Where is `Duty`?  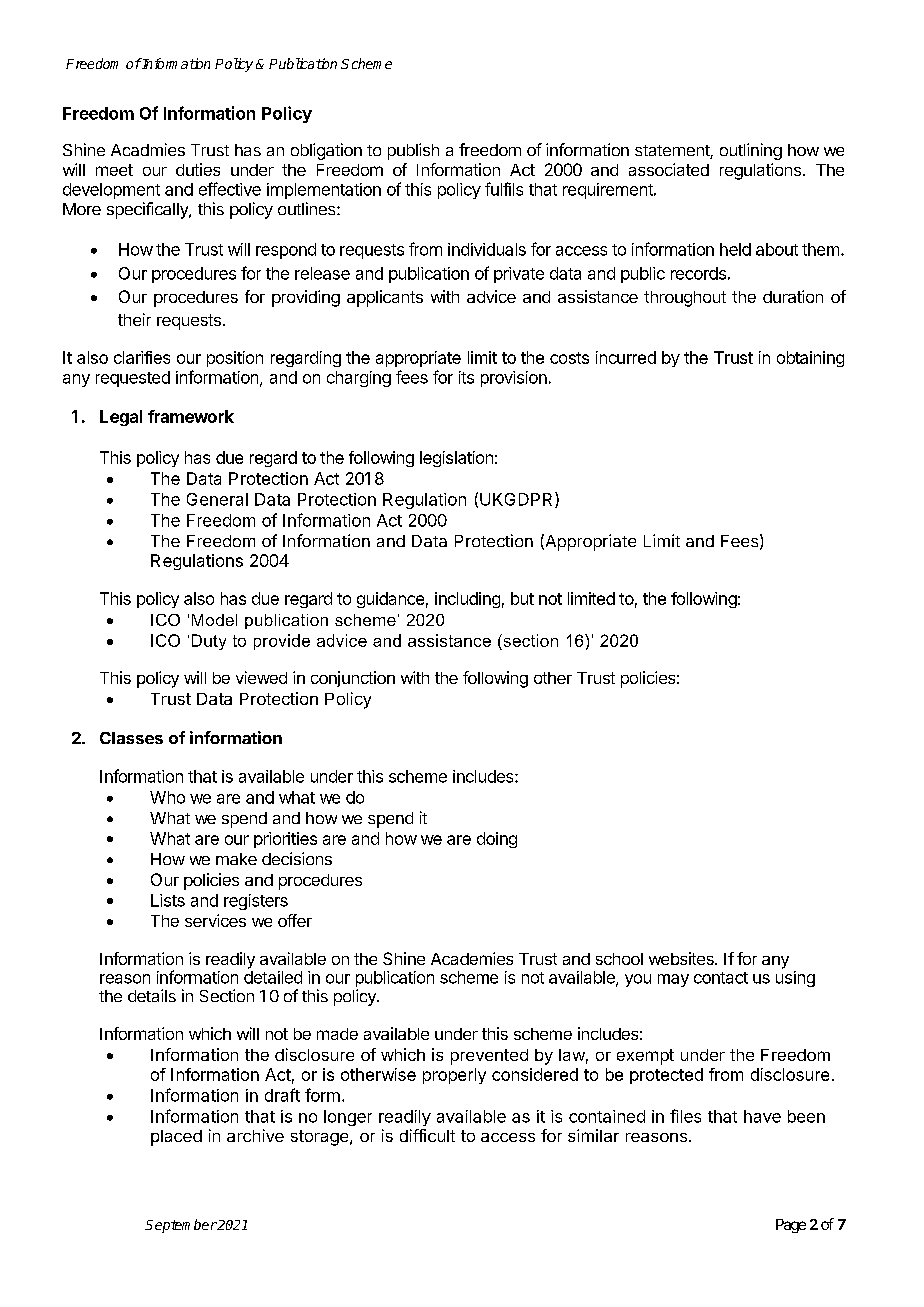
Duty is located at coordinates (209, 642).
